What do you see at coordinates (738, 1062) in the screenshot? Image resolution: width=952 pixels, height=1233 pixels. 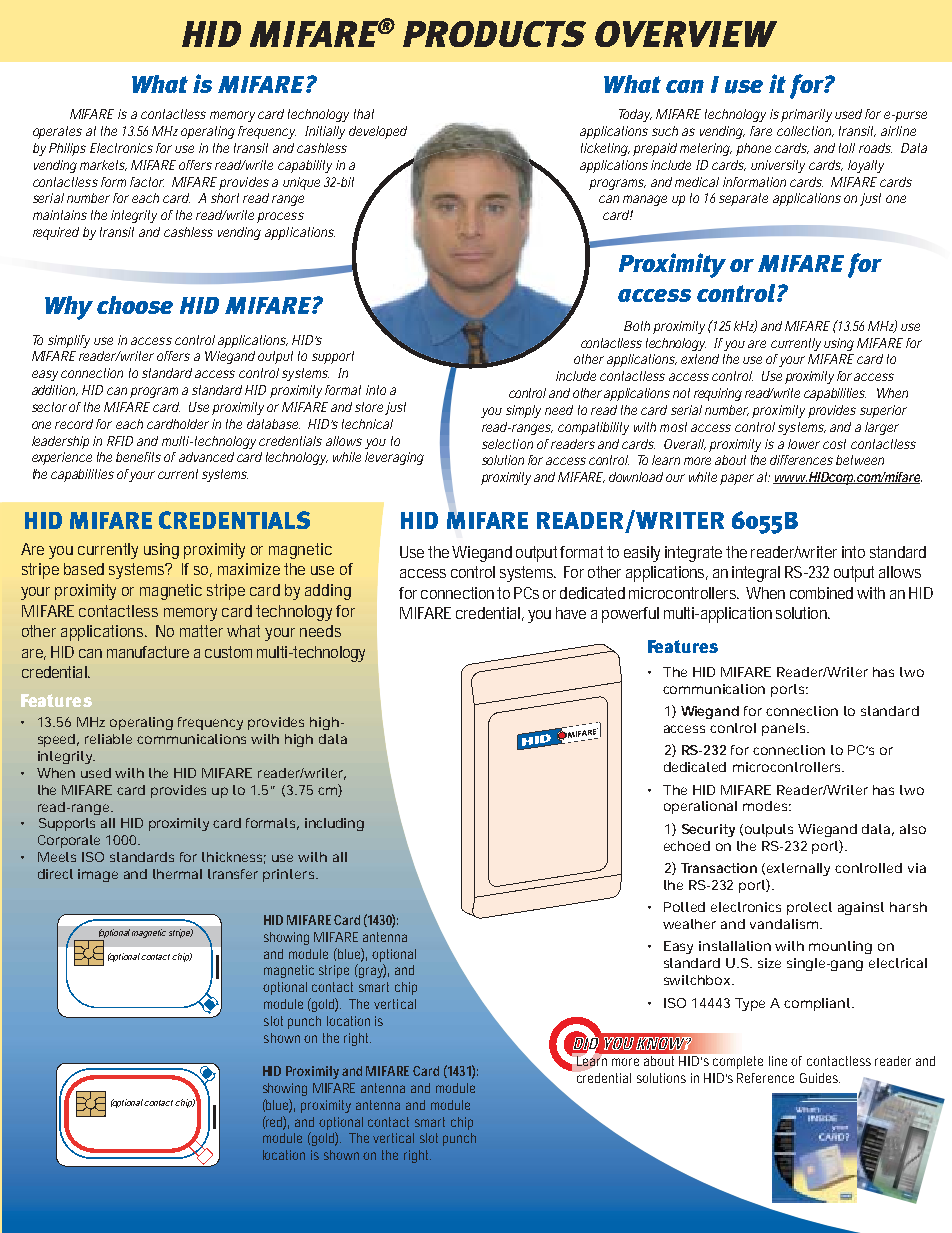 I see `complete` at bounding box center [738, 1062].
